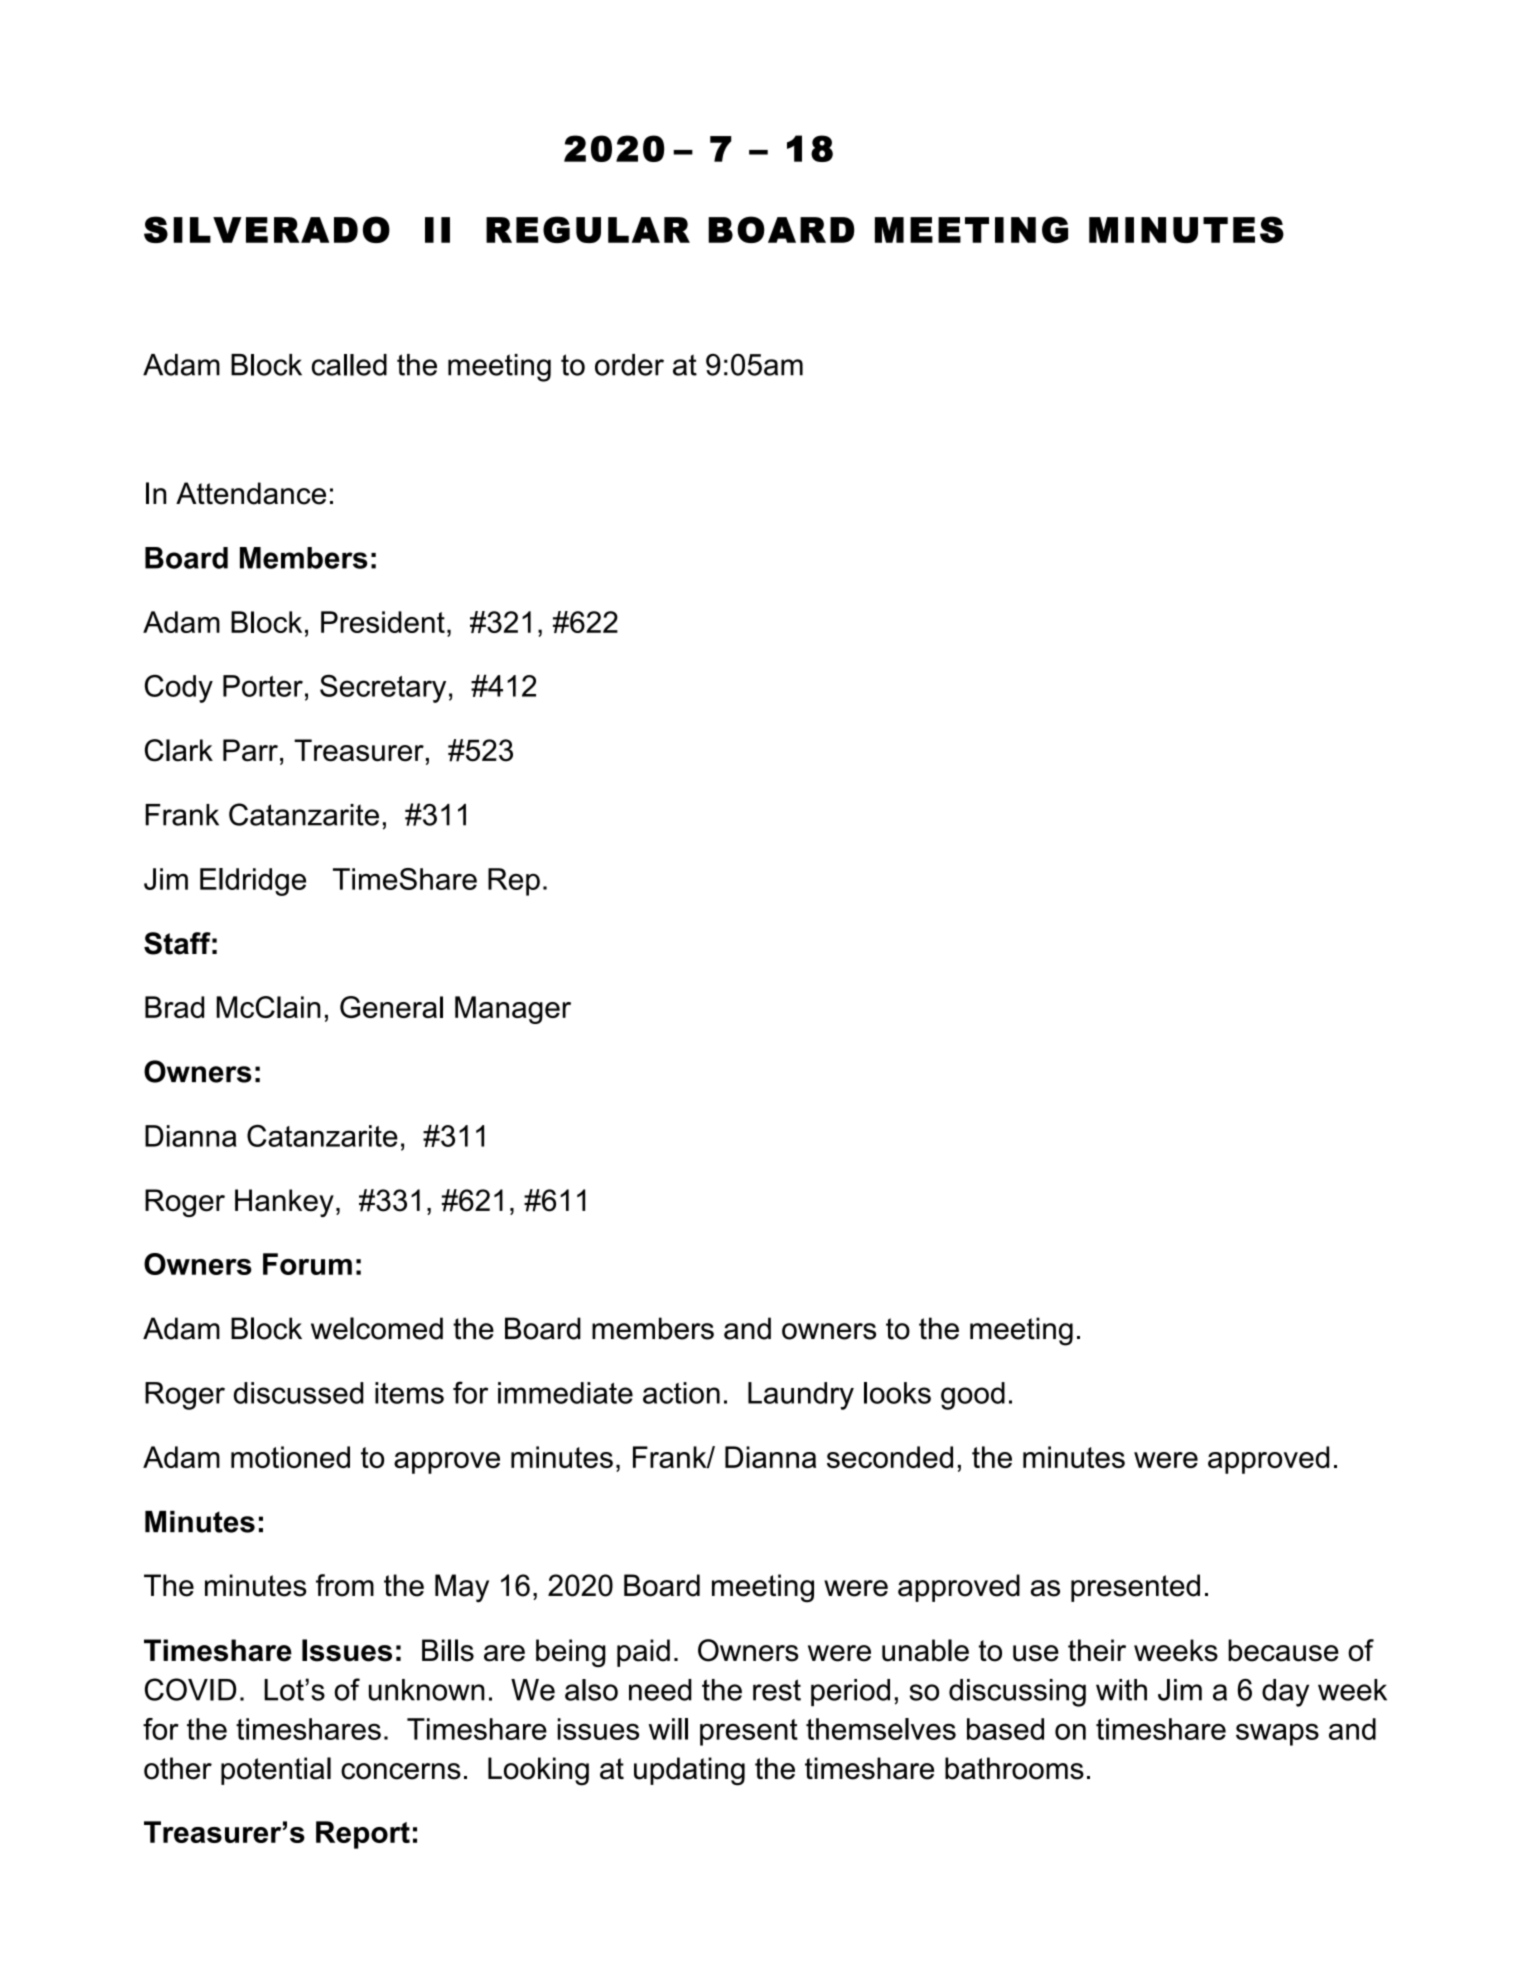 Image resolution: width=1520 pixels, height=1967 pixels. Describe the element at coordinates (513, 1010) in the document. I see `Manager` at that location.
